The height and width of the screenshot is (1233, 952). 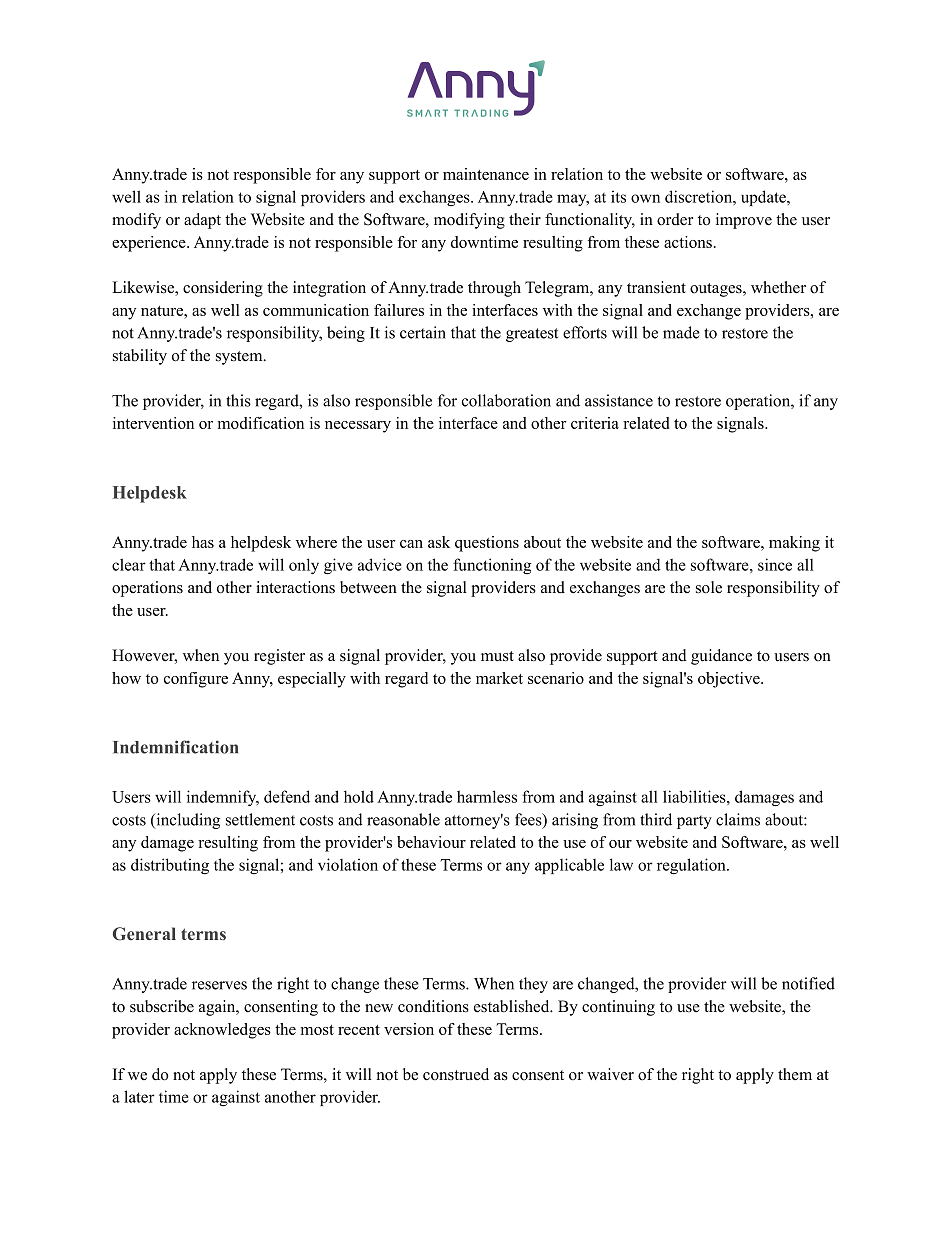 I want to click on must, so click(x=497, y=656).
